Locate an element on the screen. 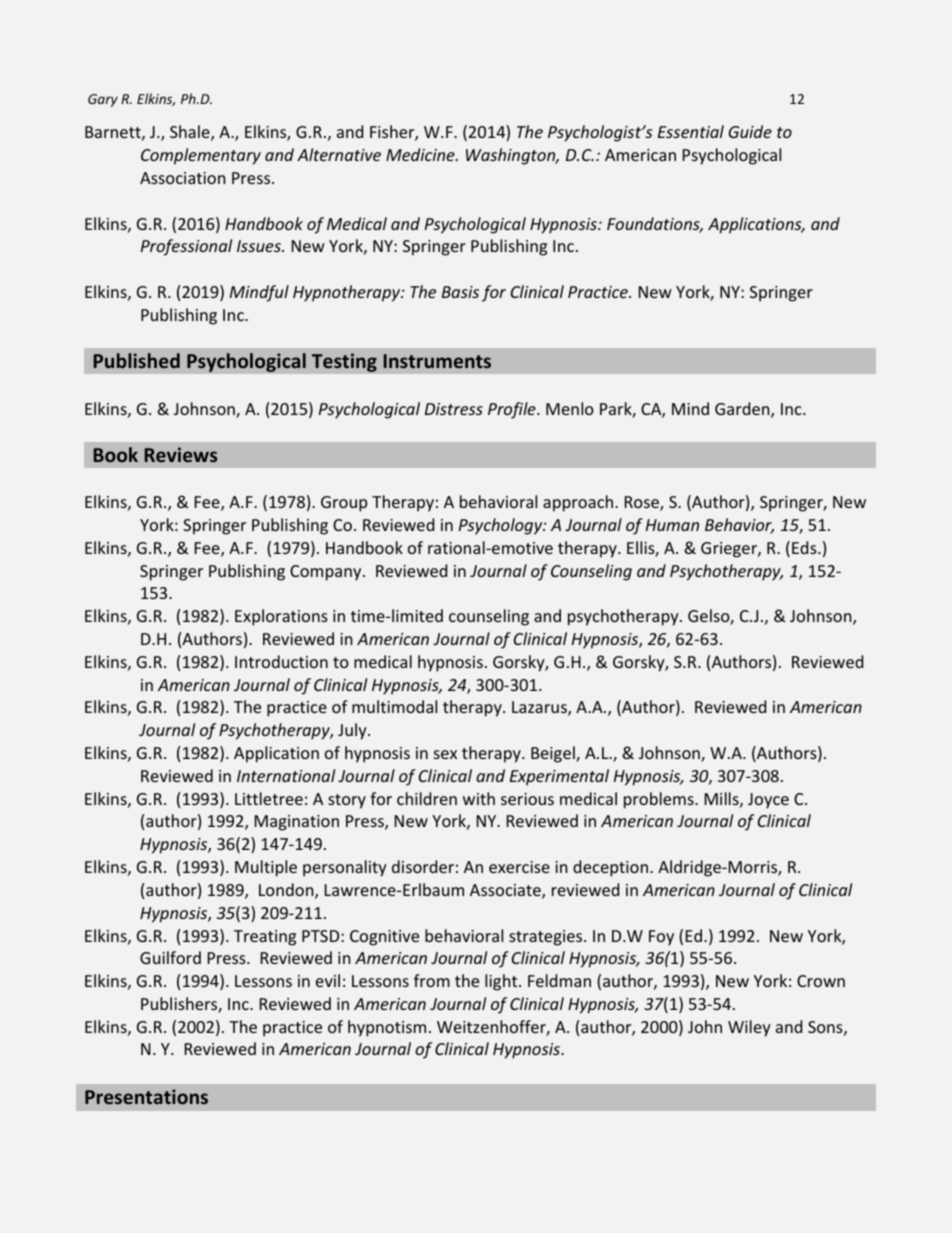 This screenshot has width=952, height=1233. Garden is located at coordinates (743, 410).
